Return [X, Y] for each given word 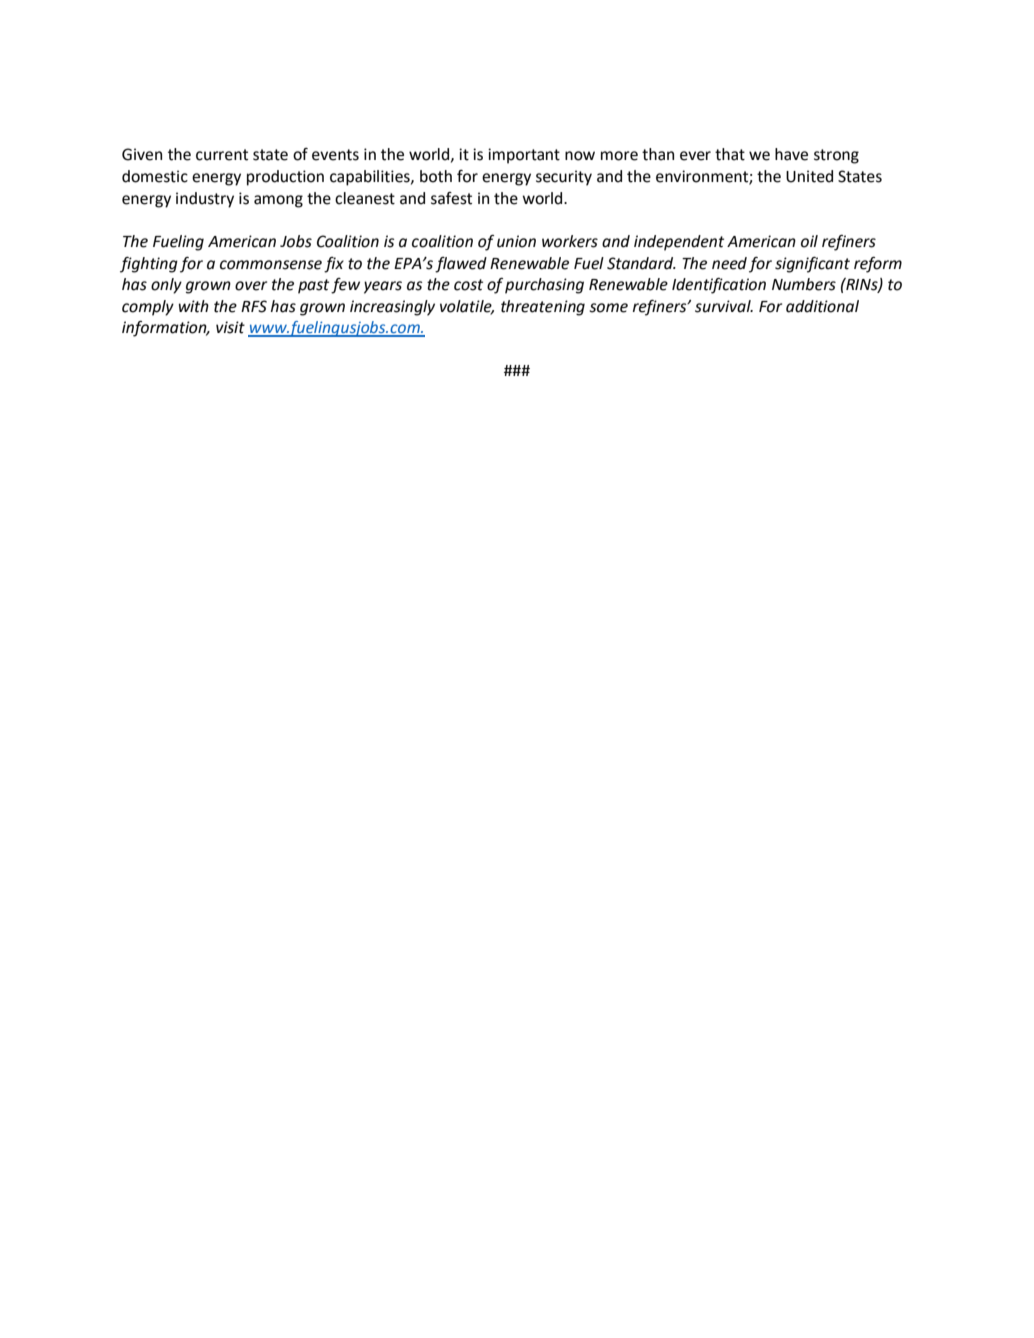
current [222, 155]
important [524, 156]
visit [230, 327]
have [791, 154]
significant [812, 265]
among [278, 201]
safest [451, 198]
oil [809, 241]
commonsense [271, 265]
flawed [461, 265]
